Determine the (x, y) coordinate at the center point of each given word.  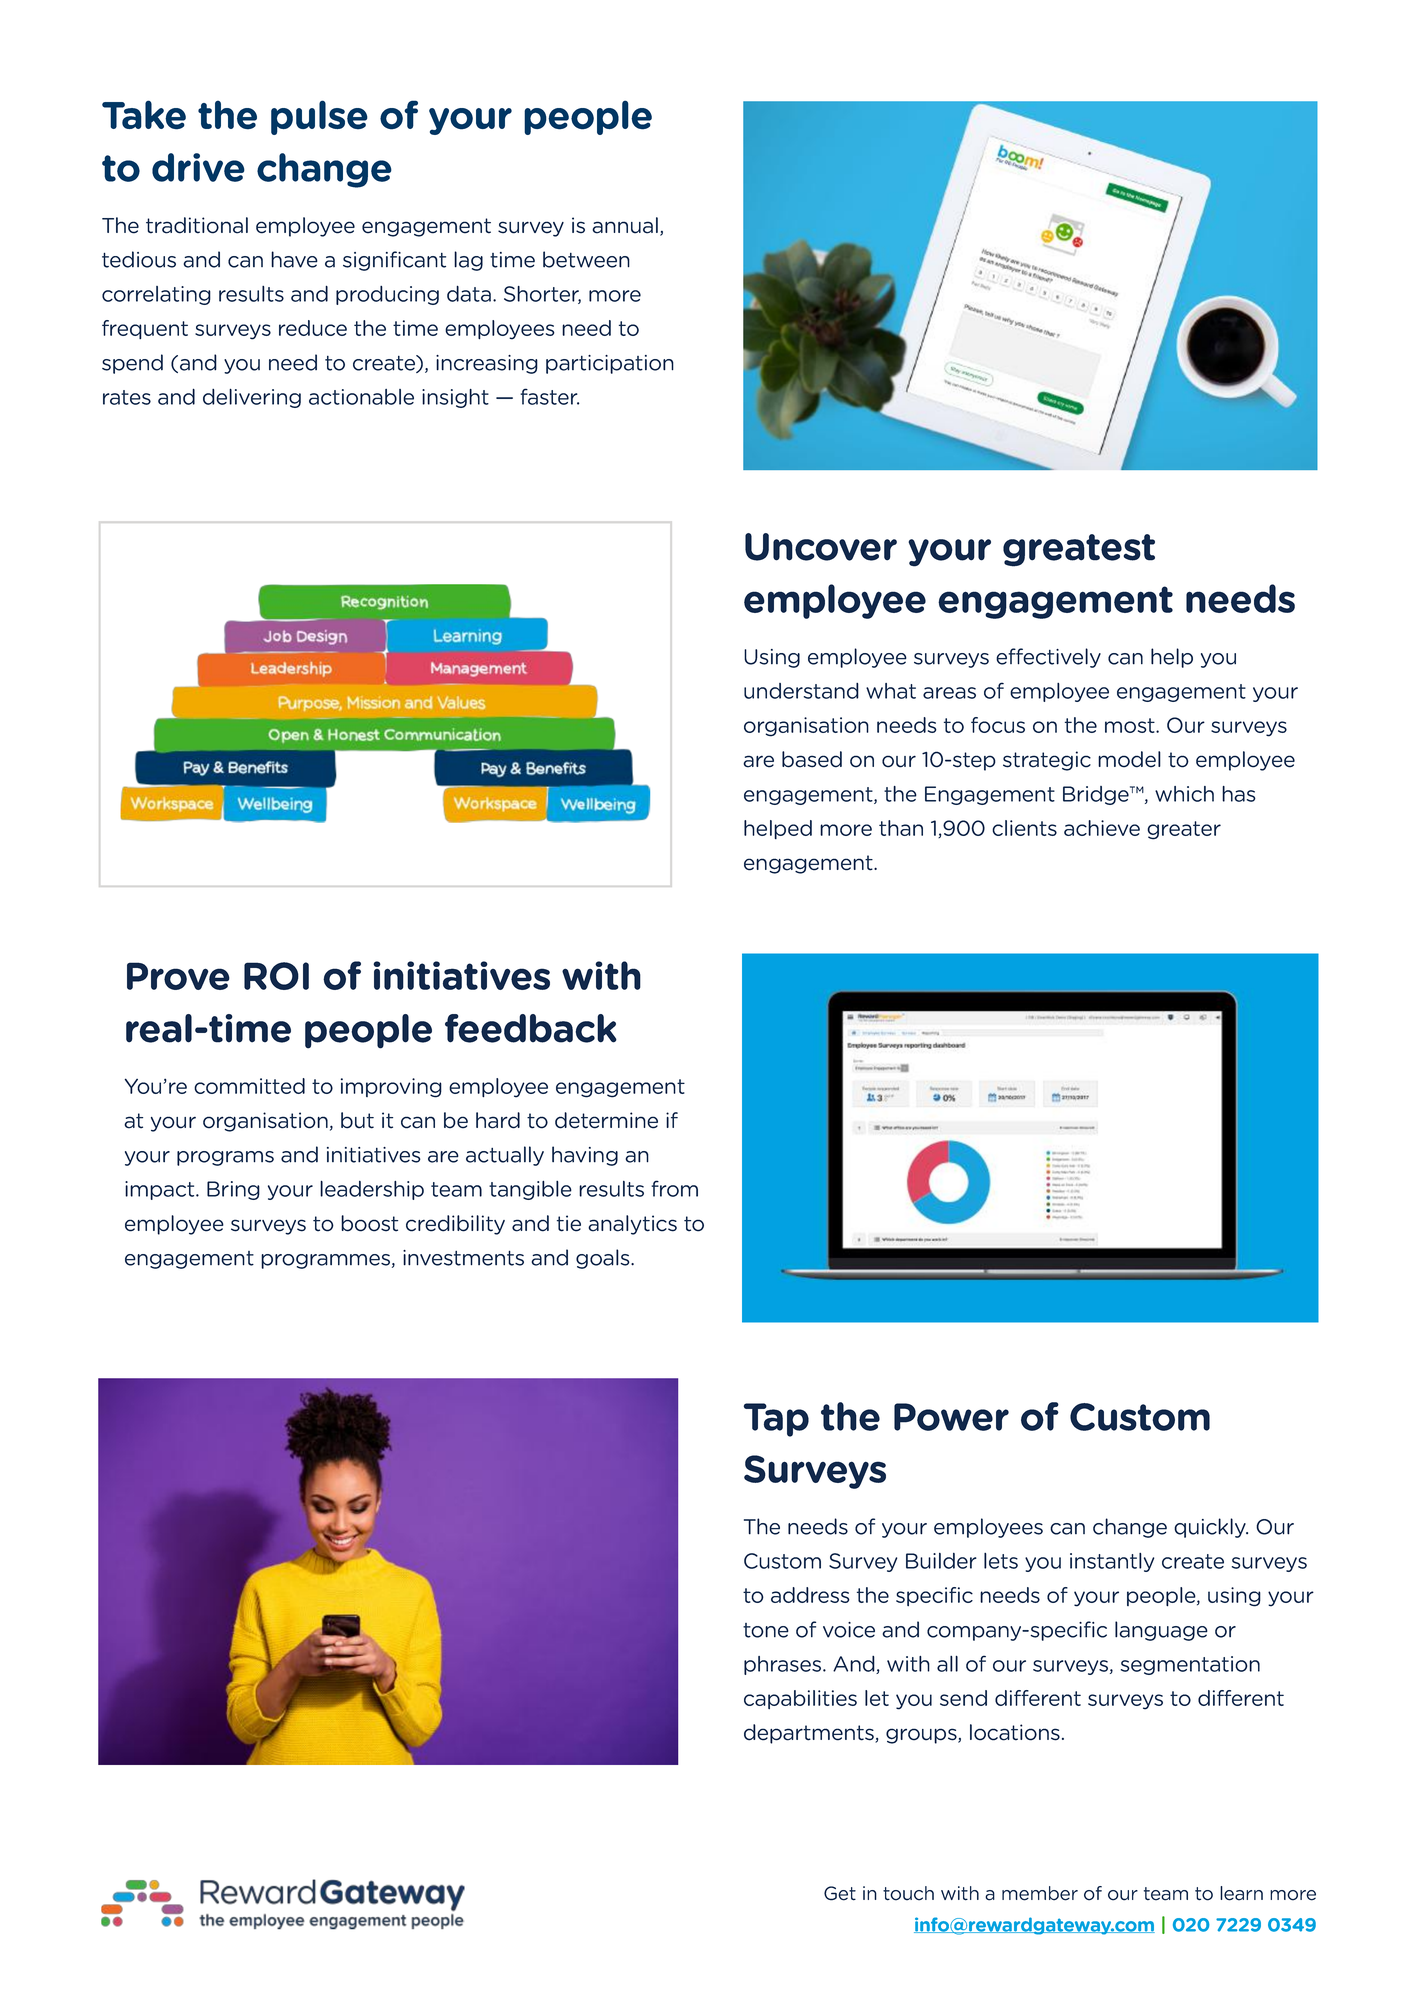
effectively (1048, 658)
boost (369, 1223)
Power (951, 1417)
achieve (1102, 828)
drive (198, 167)
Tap (776, 1420)
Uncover (821, 547)
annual (625, 225)
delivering (252, 398)
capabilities (800, 1699)
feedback (531, 1028)
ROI (276, 976)
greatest (1079, 550)
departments (810, 1734)
